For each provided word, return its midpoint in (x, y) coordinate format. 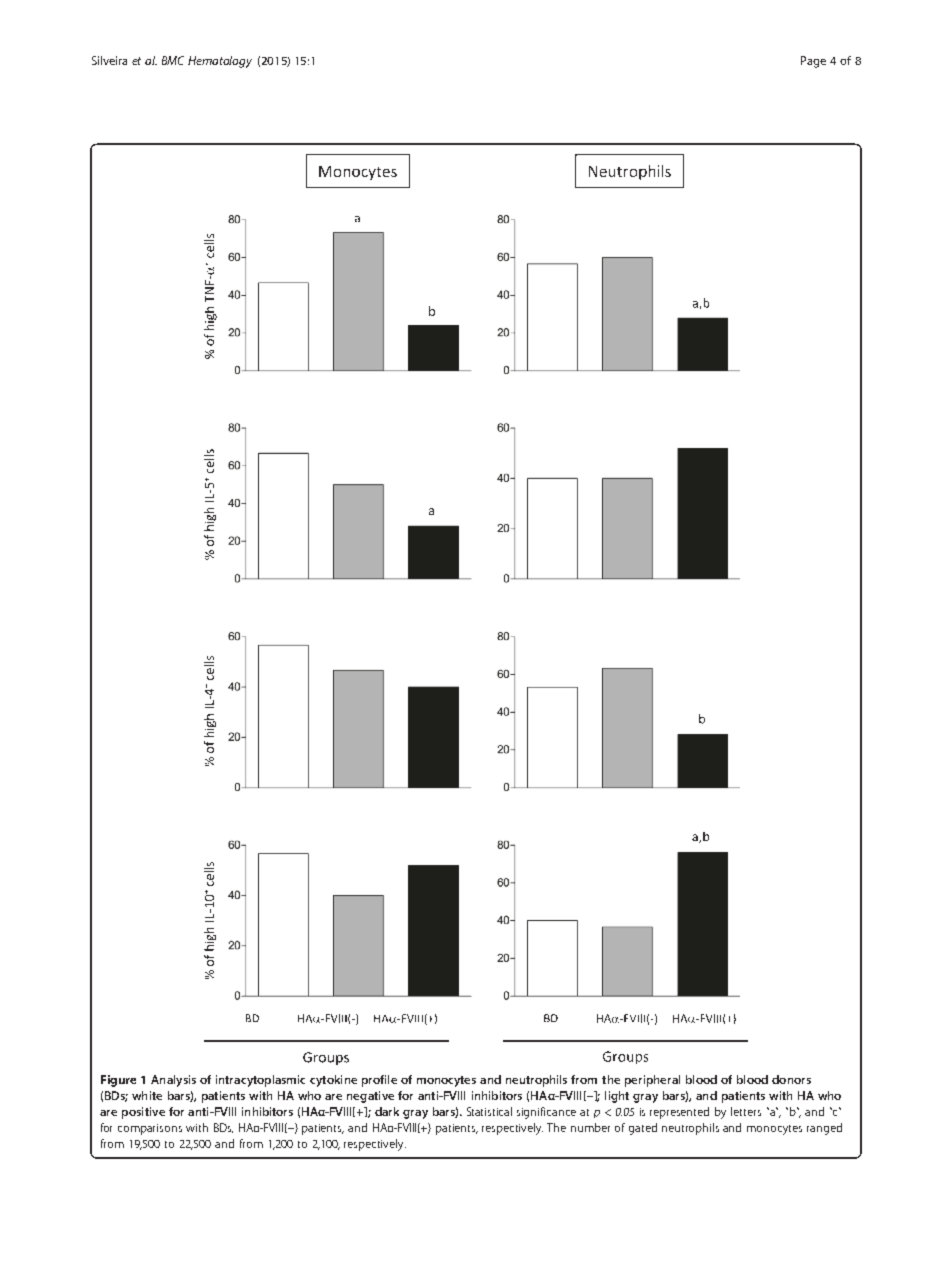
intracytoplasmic (260, 1081)
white (147, 1095)
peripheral (652, 1081)
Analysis (173, 1081)
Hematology (220, 62)
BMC (173, 60)
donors (791, 1079)
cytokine (333, 1081)
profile (379, 1081)
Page (813, 62)
